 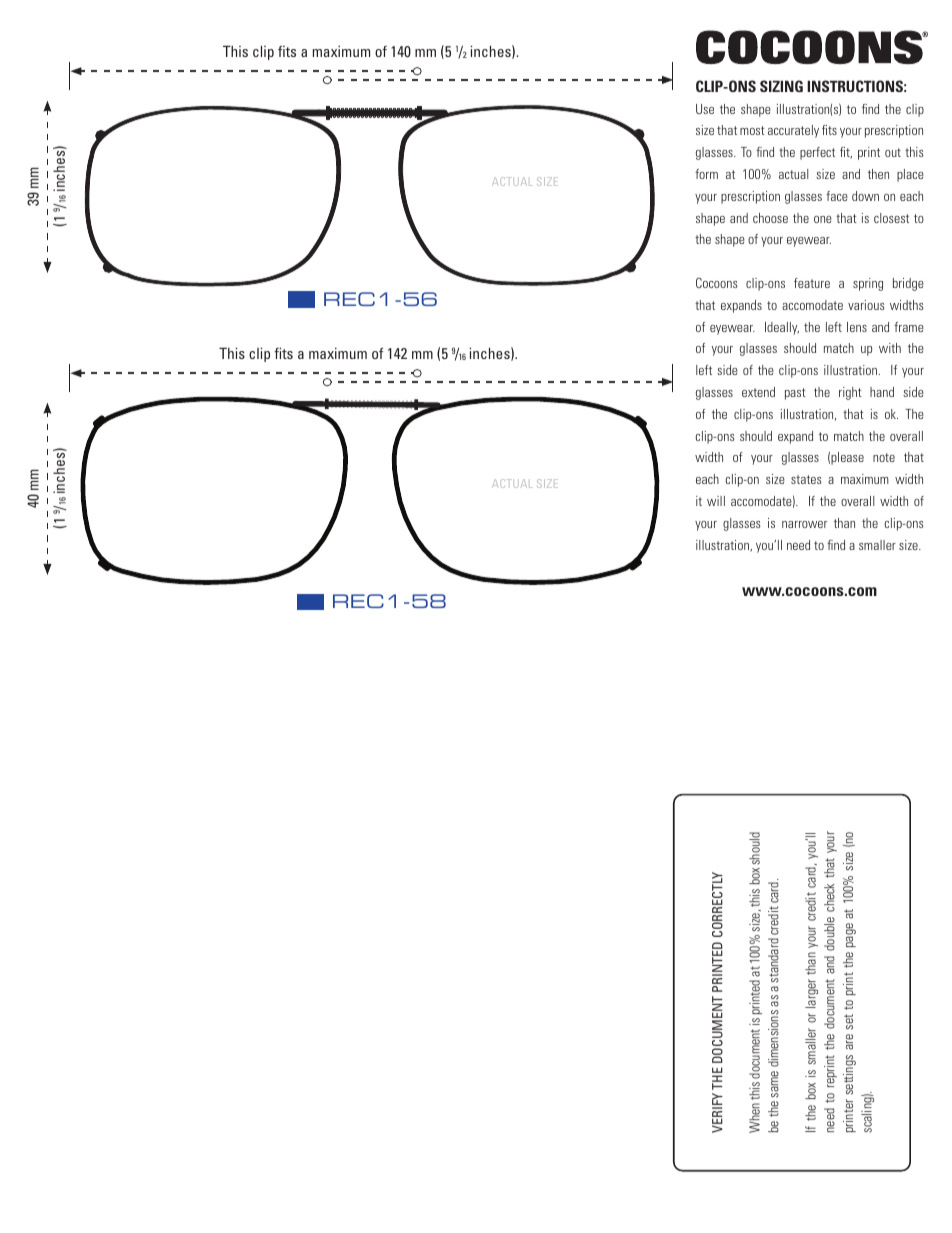 What do you see at coordinates (705, 109) in the screenshot?
I see `Use` at bounding box center [705, 109].
